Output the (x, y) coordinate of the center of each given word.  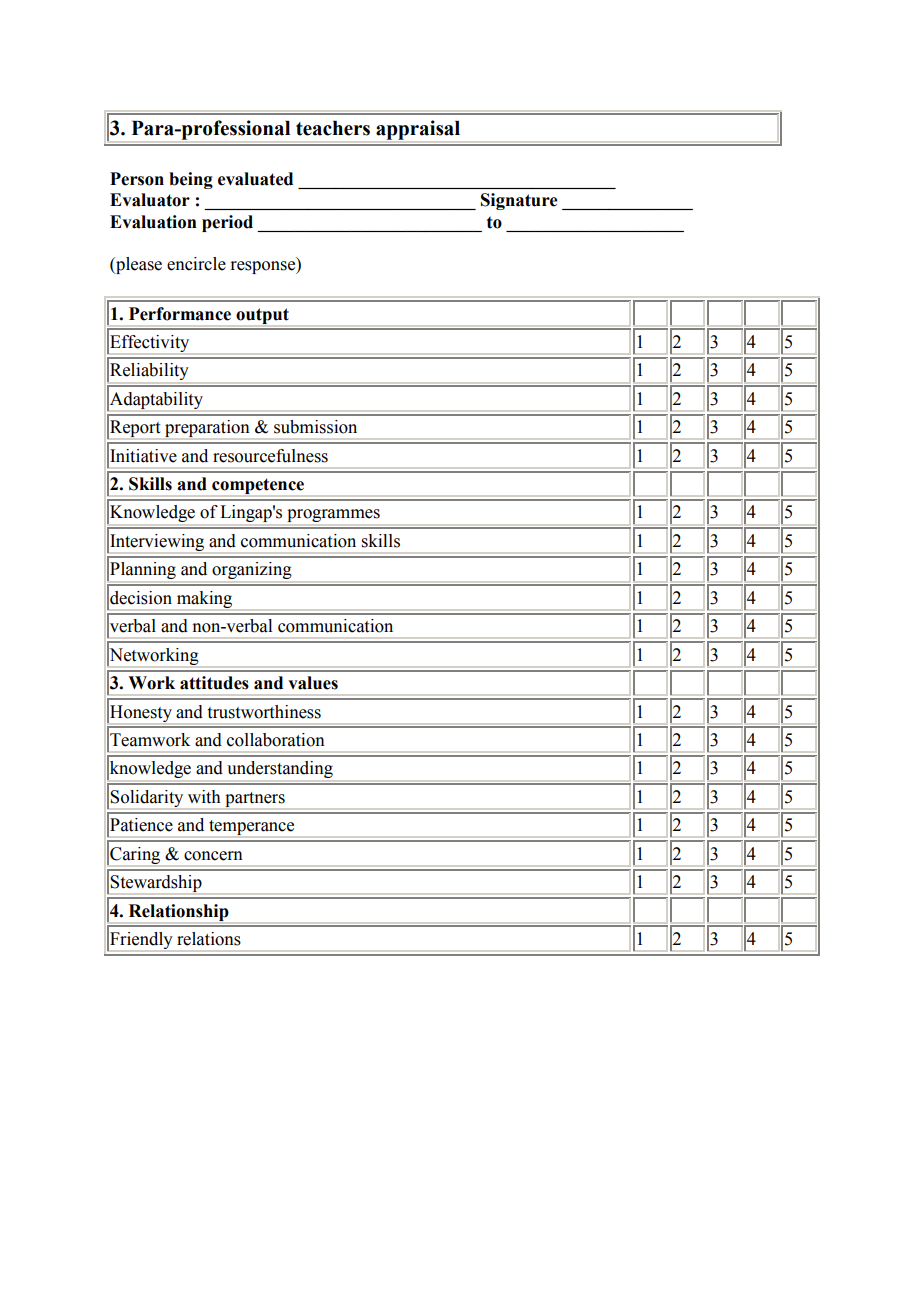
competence (258, 487)
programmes (333, 517)
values (313, 683)
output (262, 317)
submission (315, 427)
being (191, 180)
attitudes (214, 683)
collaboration (276, 740)
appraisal (418, 131)
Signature (519, 201)
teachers (333, 128)
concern (213, 856)
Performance (180, 314)
